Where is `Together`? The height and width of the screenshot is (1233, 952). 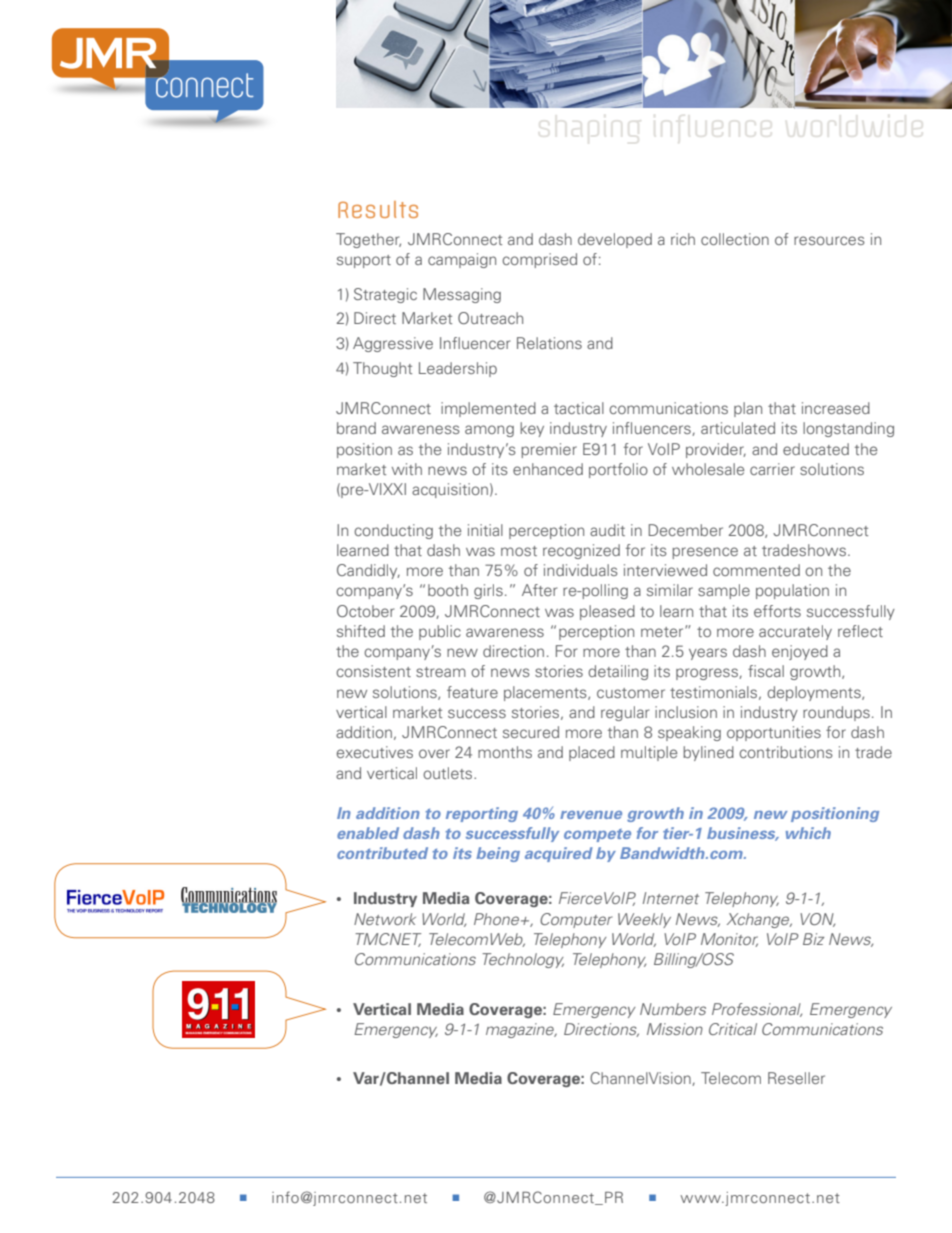
Together is located at coordinates (368, 240).
